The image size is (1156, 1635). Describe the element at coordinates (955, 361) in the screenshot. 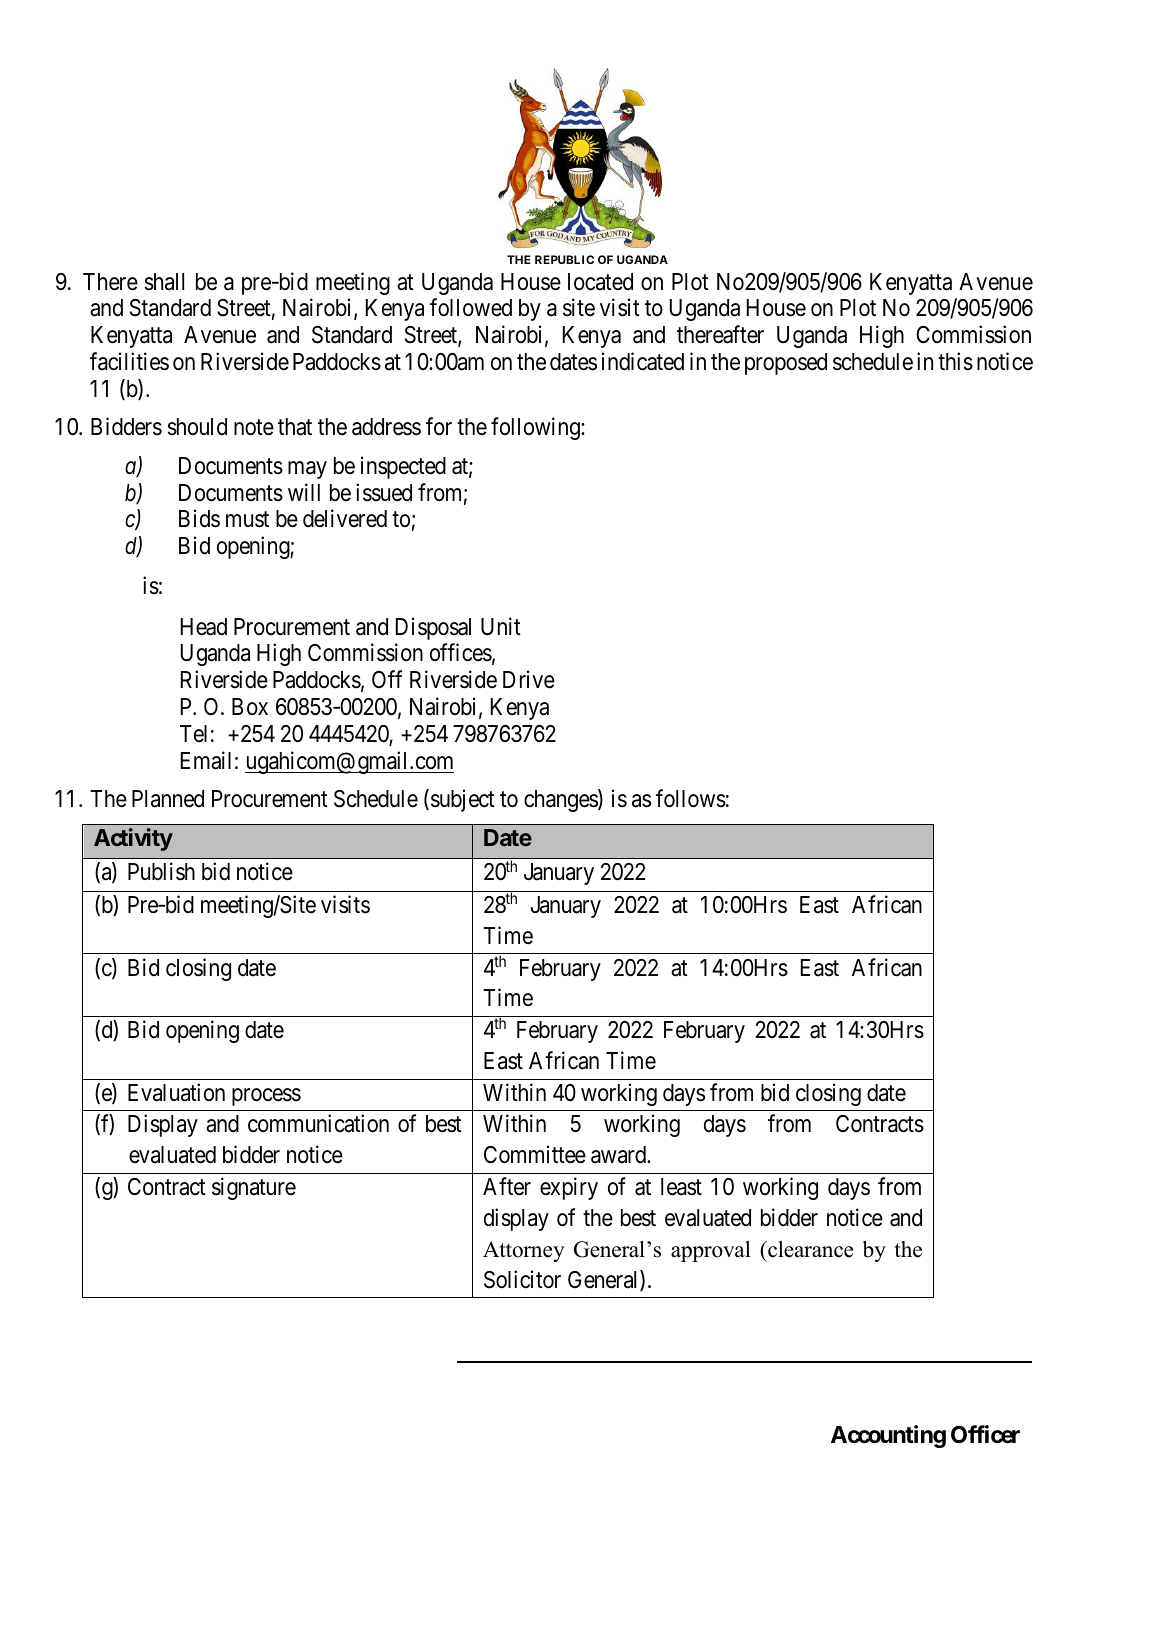

I see `this` at that location.
